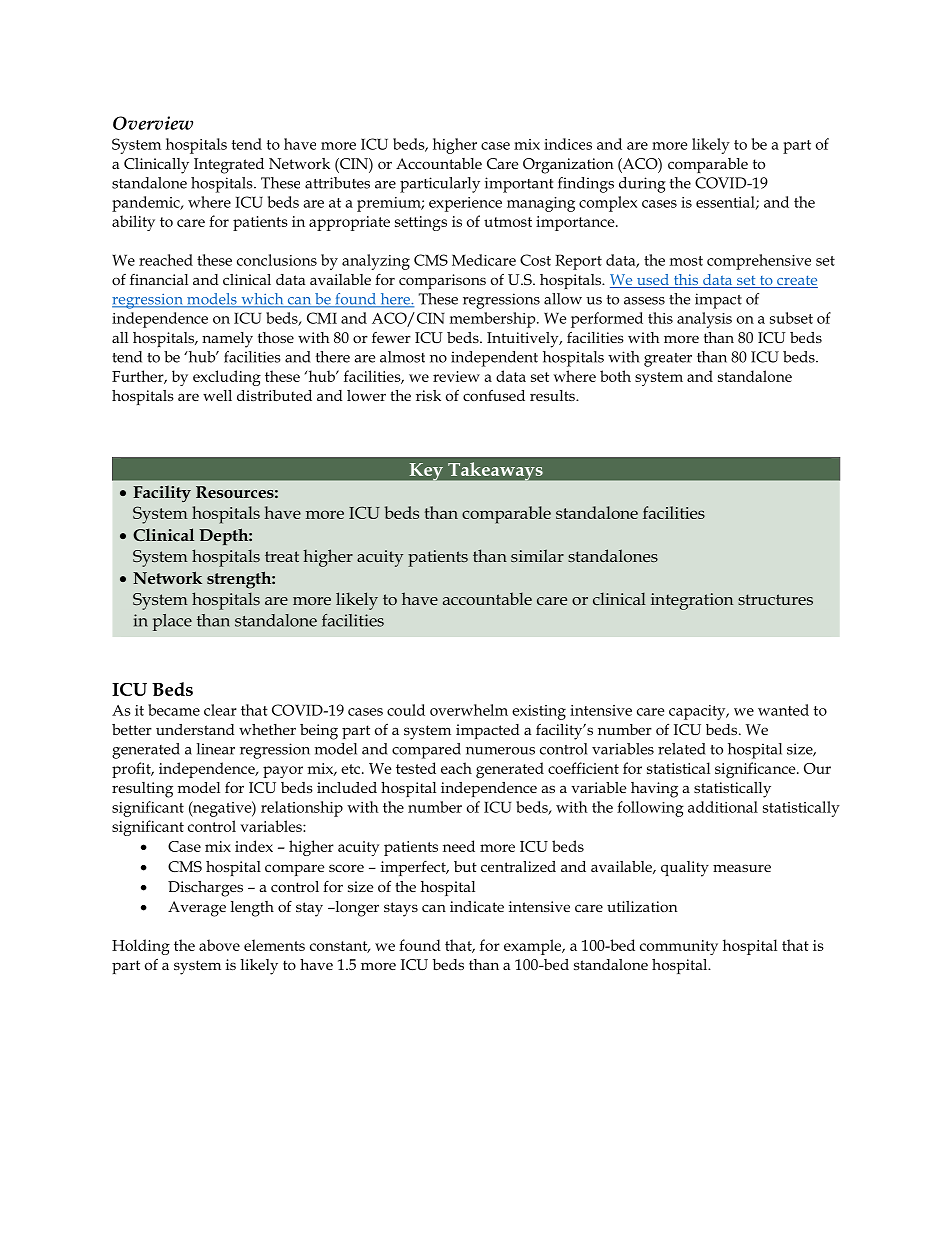 The height and width of the screenshot is (1233, 952). Describe the element at coordinates (217, 395) in the screenshot. I see `well` at that location.
